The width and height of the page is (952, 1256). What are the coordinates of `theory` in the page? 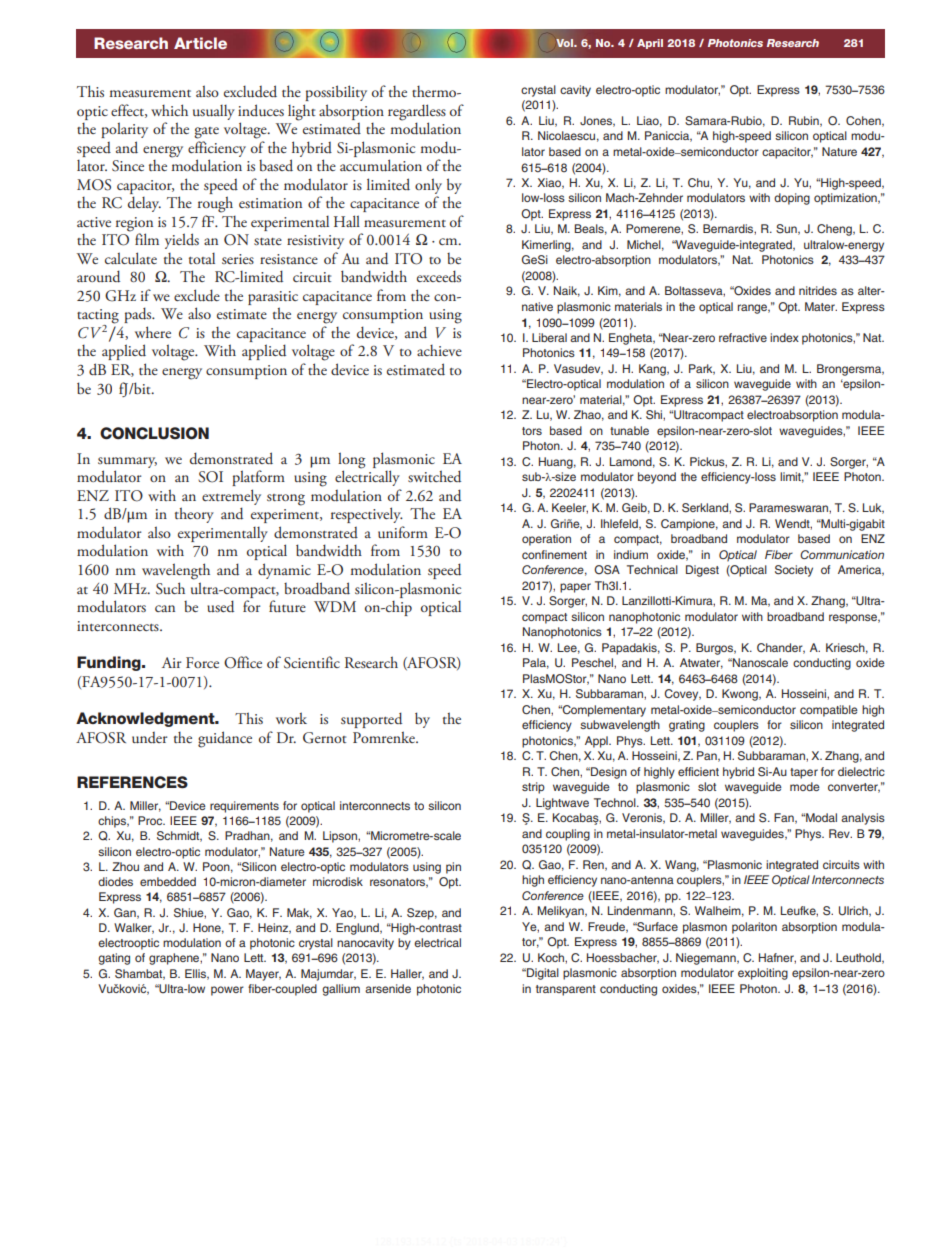 It's located at (194, 515).
